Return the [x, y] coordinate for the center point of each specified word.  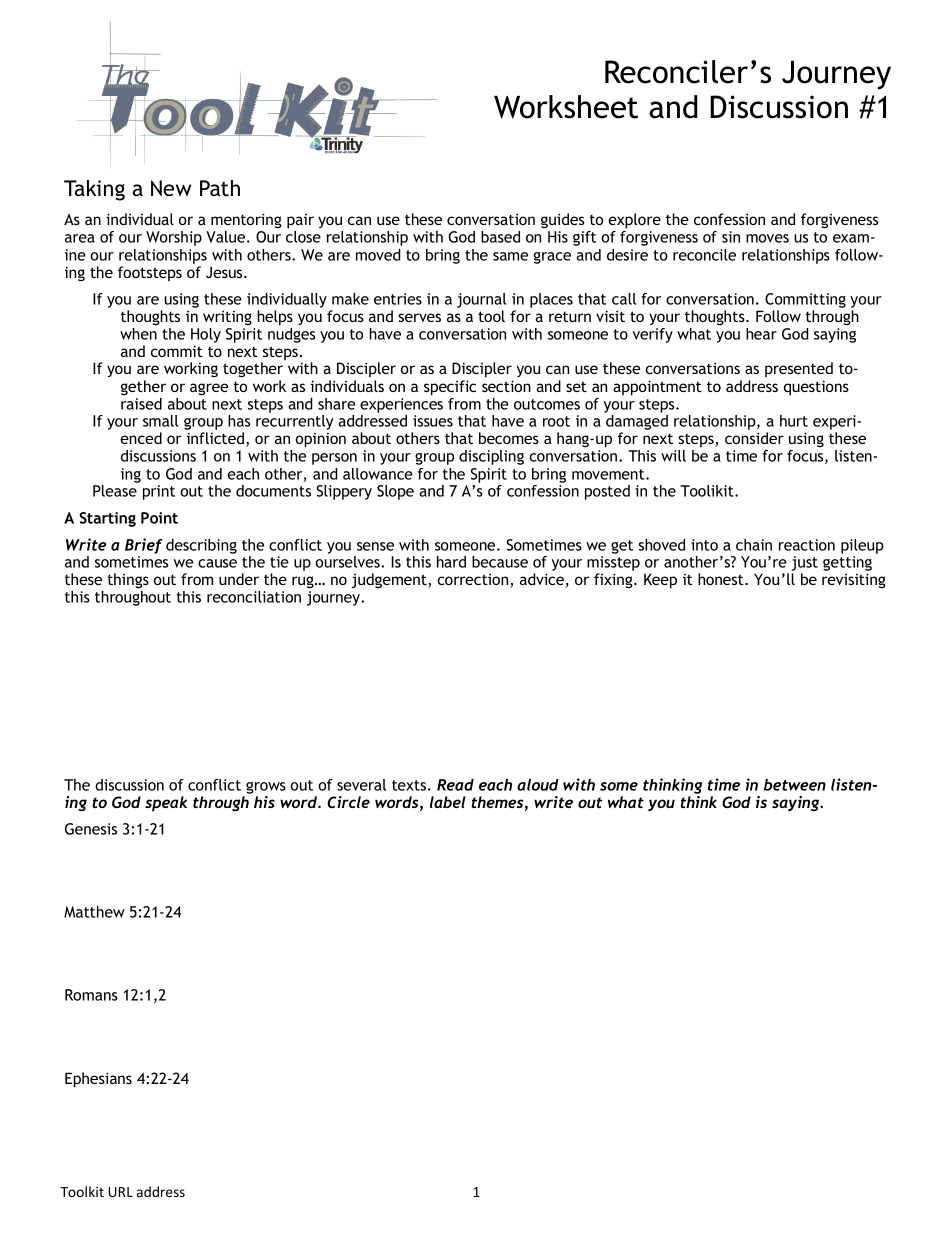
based [500, 237]
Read [455, 785]
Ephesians [98, 1080]
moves [767, 238]
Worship [174, 238]
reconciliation [254, 597]
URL [120, 1192]
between [794, 785]
